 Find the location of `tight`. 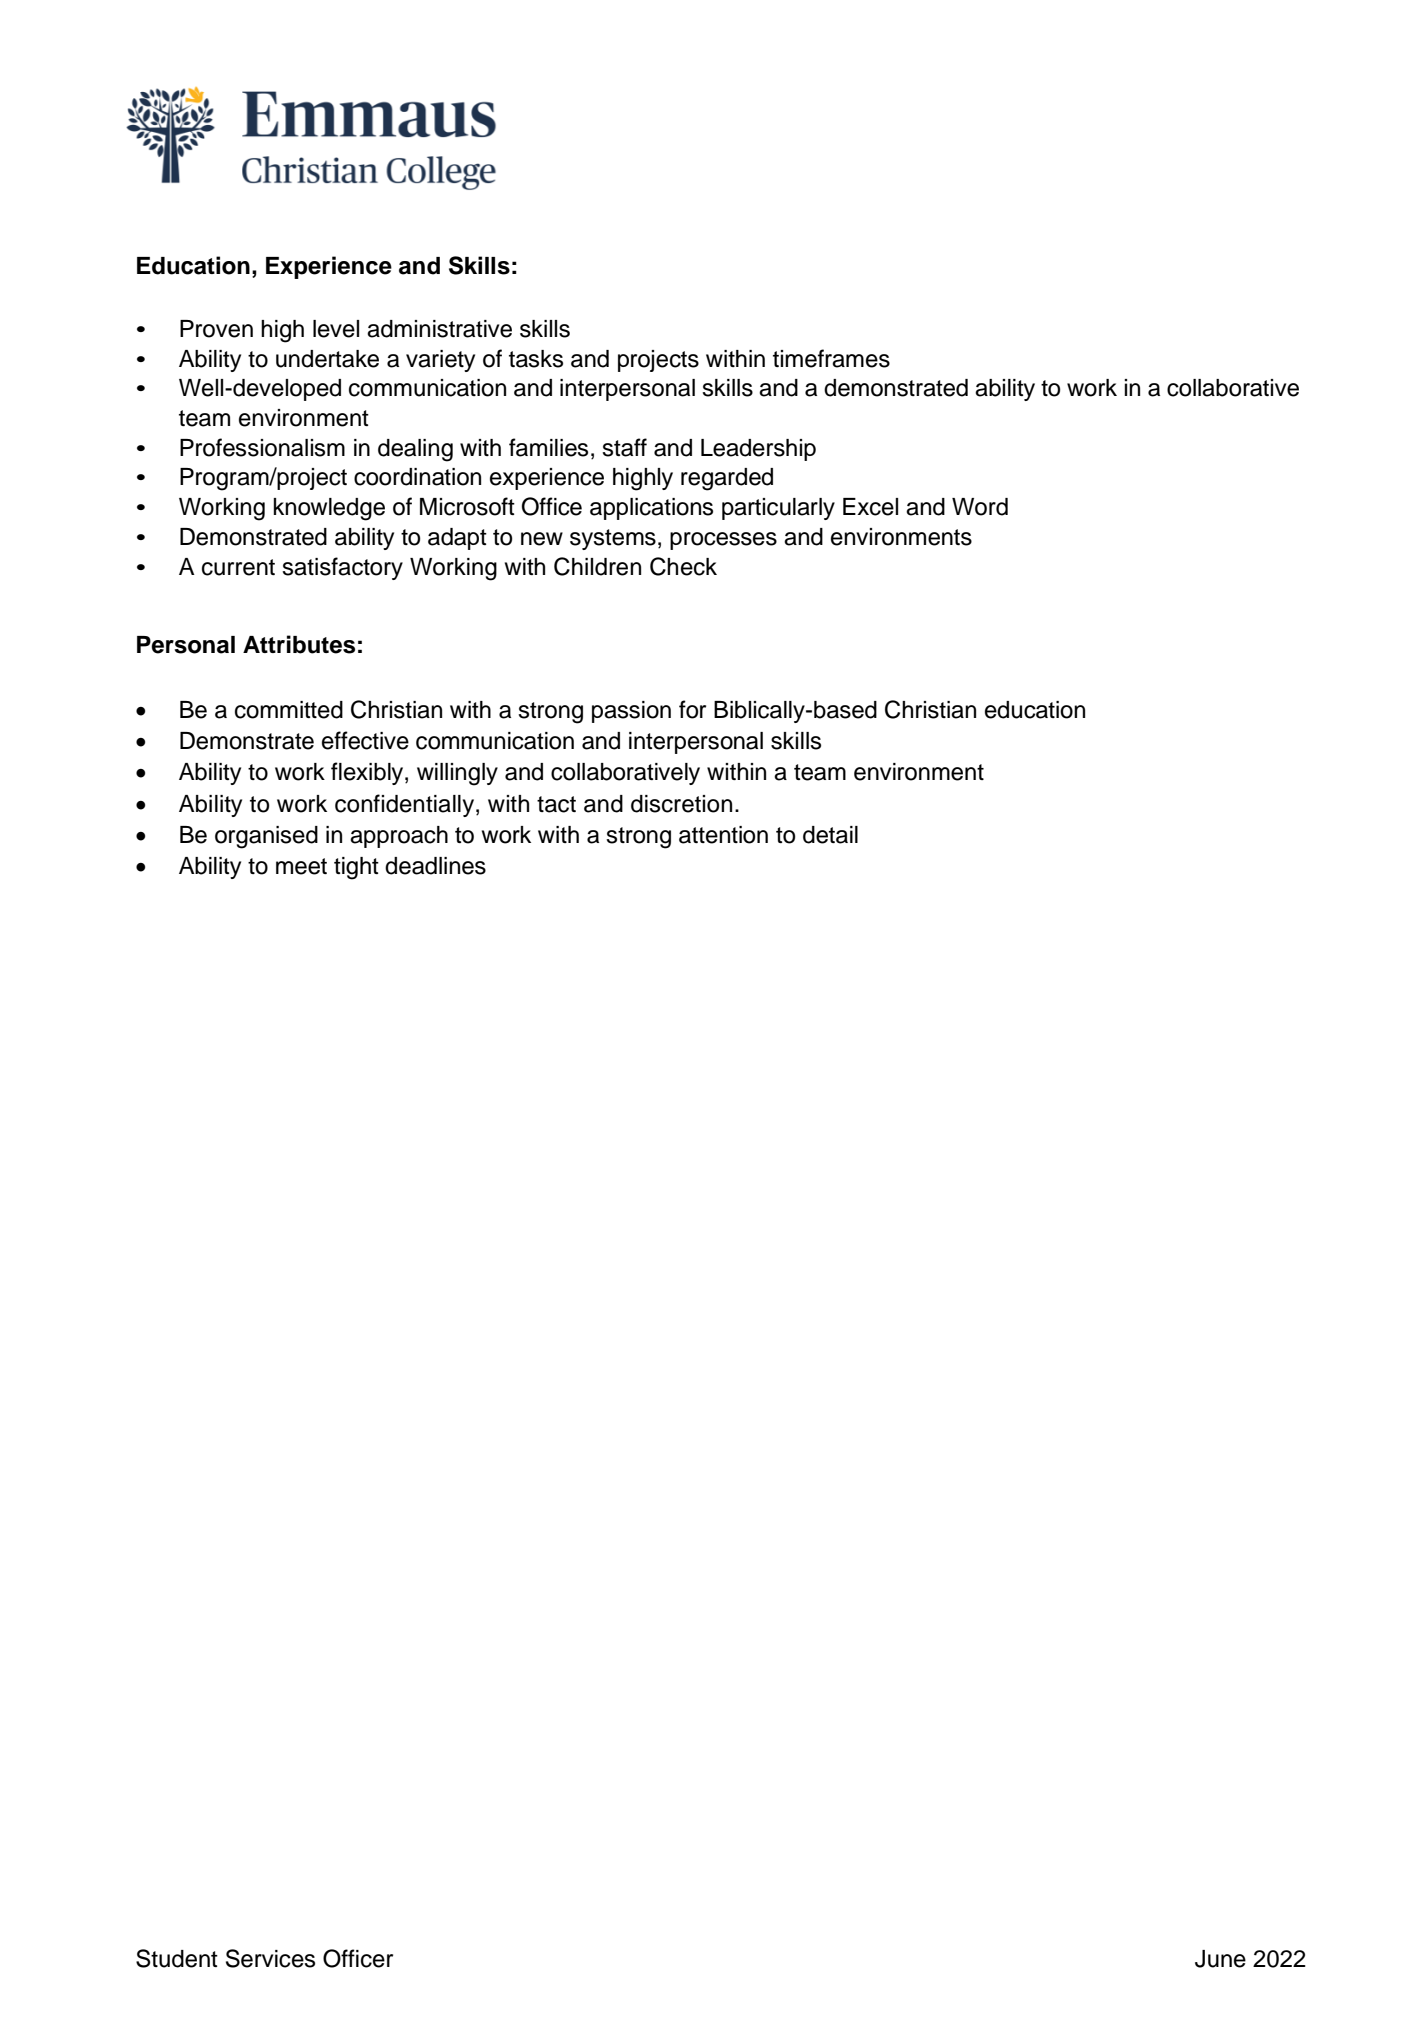

tight is located at coordinates (356, 868).
